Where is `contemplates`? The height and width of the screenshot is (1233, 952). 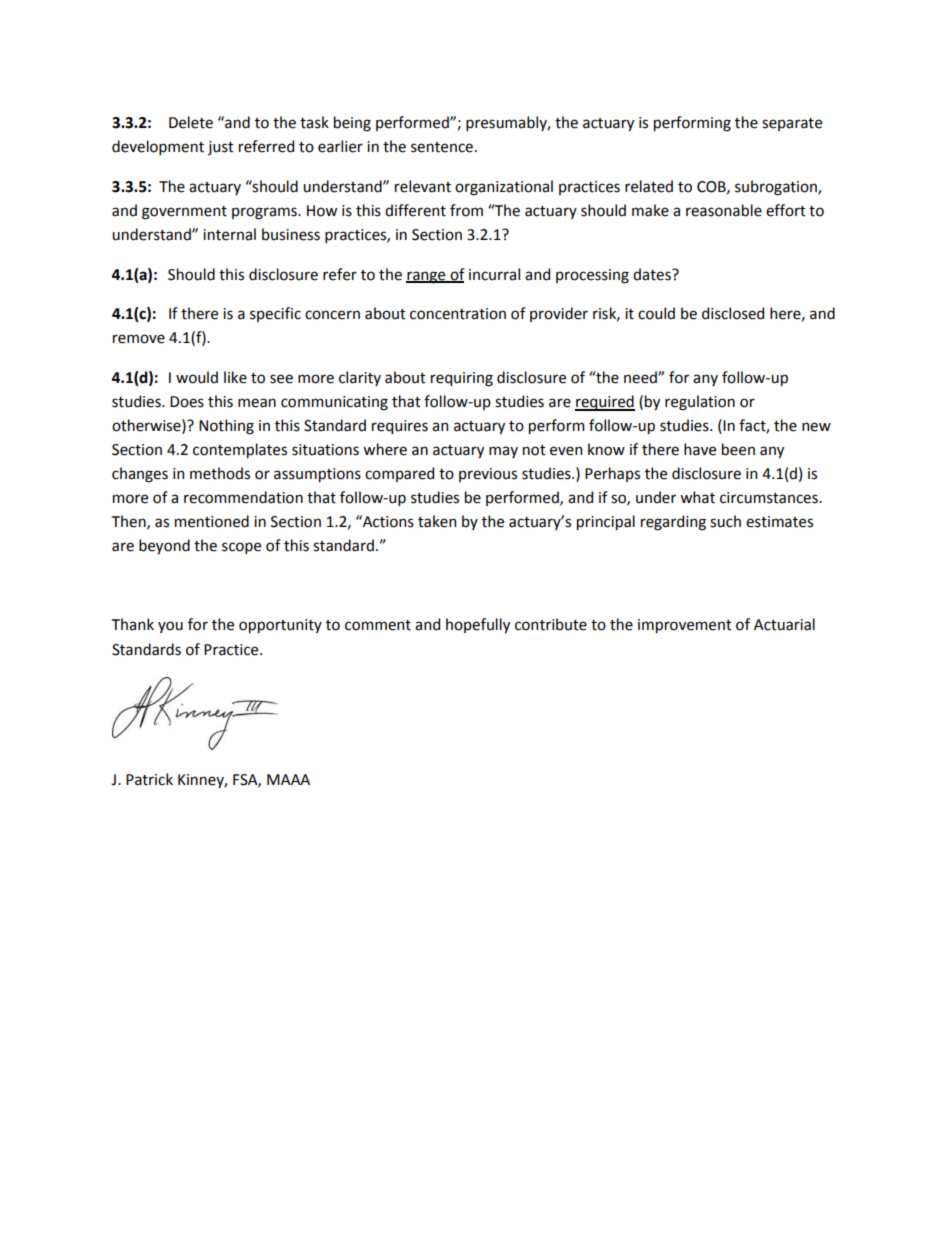 contemplates is located at coordinates (240, 450).
